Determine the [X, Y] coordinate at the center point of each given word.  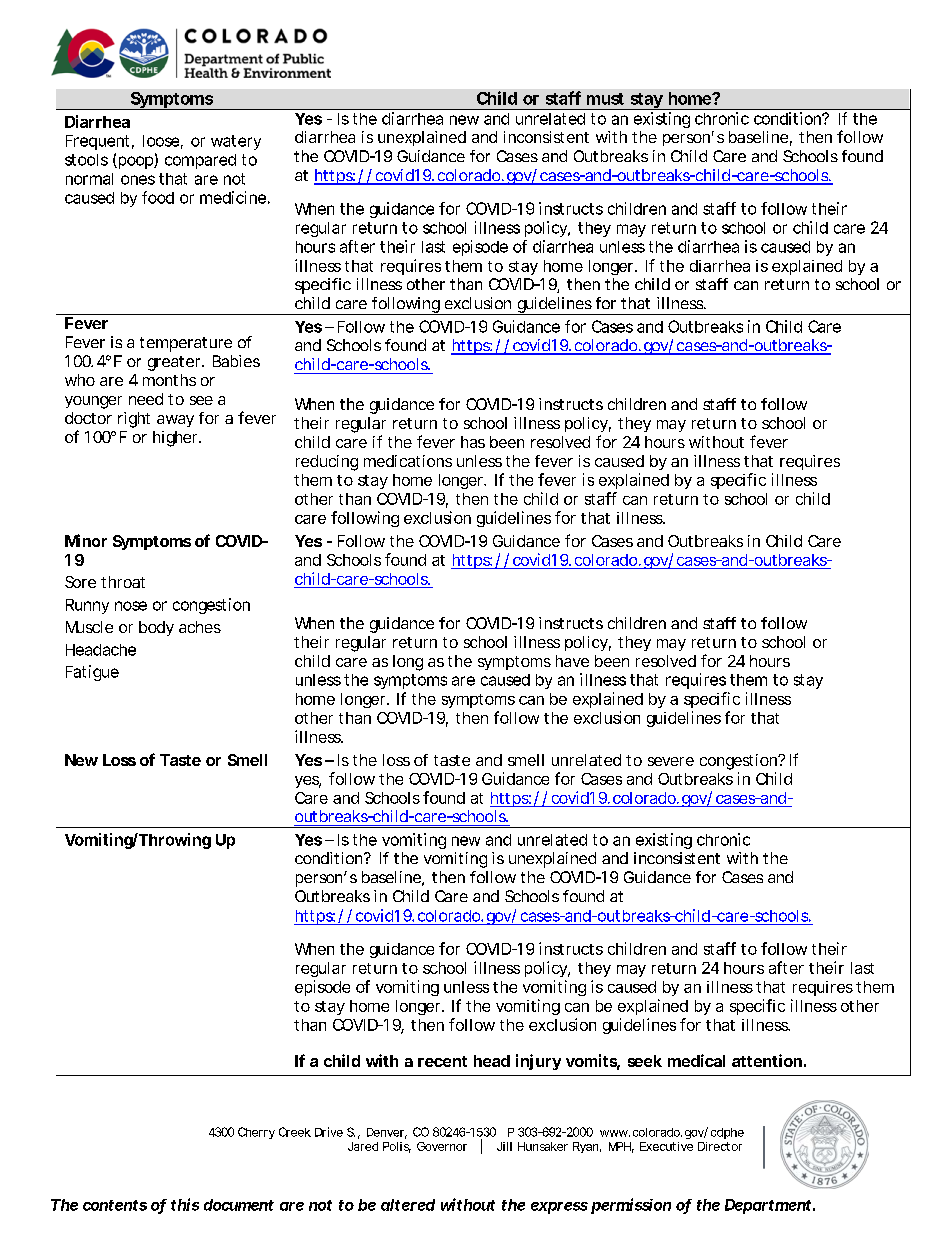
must [605, 99]
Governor [442, 1146]
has [473, 442]
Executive [666, 1146]
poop [135, 162]
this [185, 1204]
